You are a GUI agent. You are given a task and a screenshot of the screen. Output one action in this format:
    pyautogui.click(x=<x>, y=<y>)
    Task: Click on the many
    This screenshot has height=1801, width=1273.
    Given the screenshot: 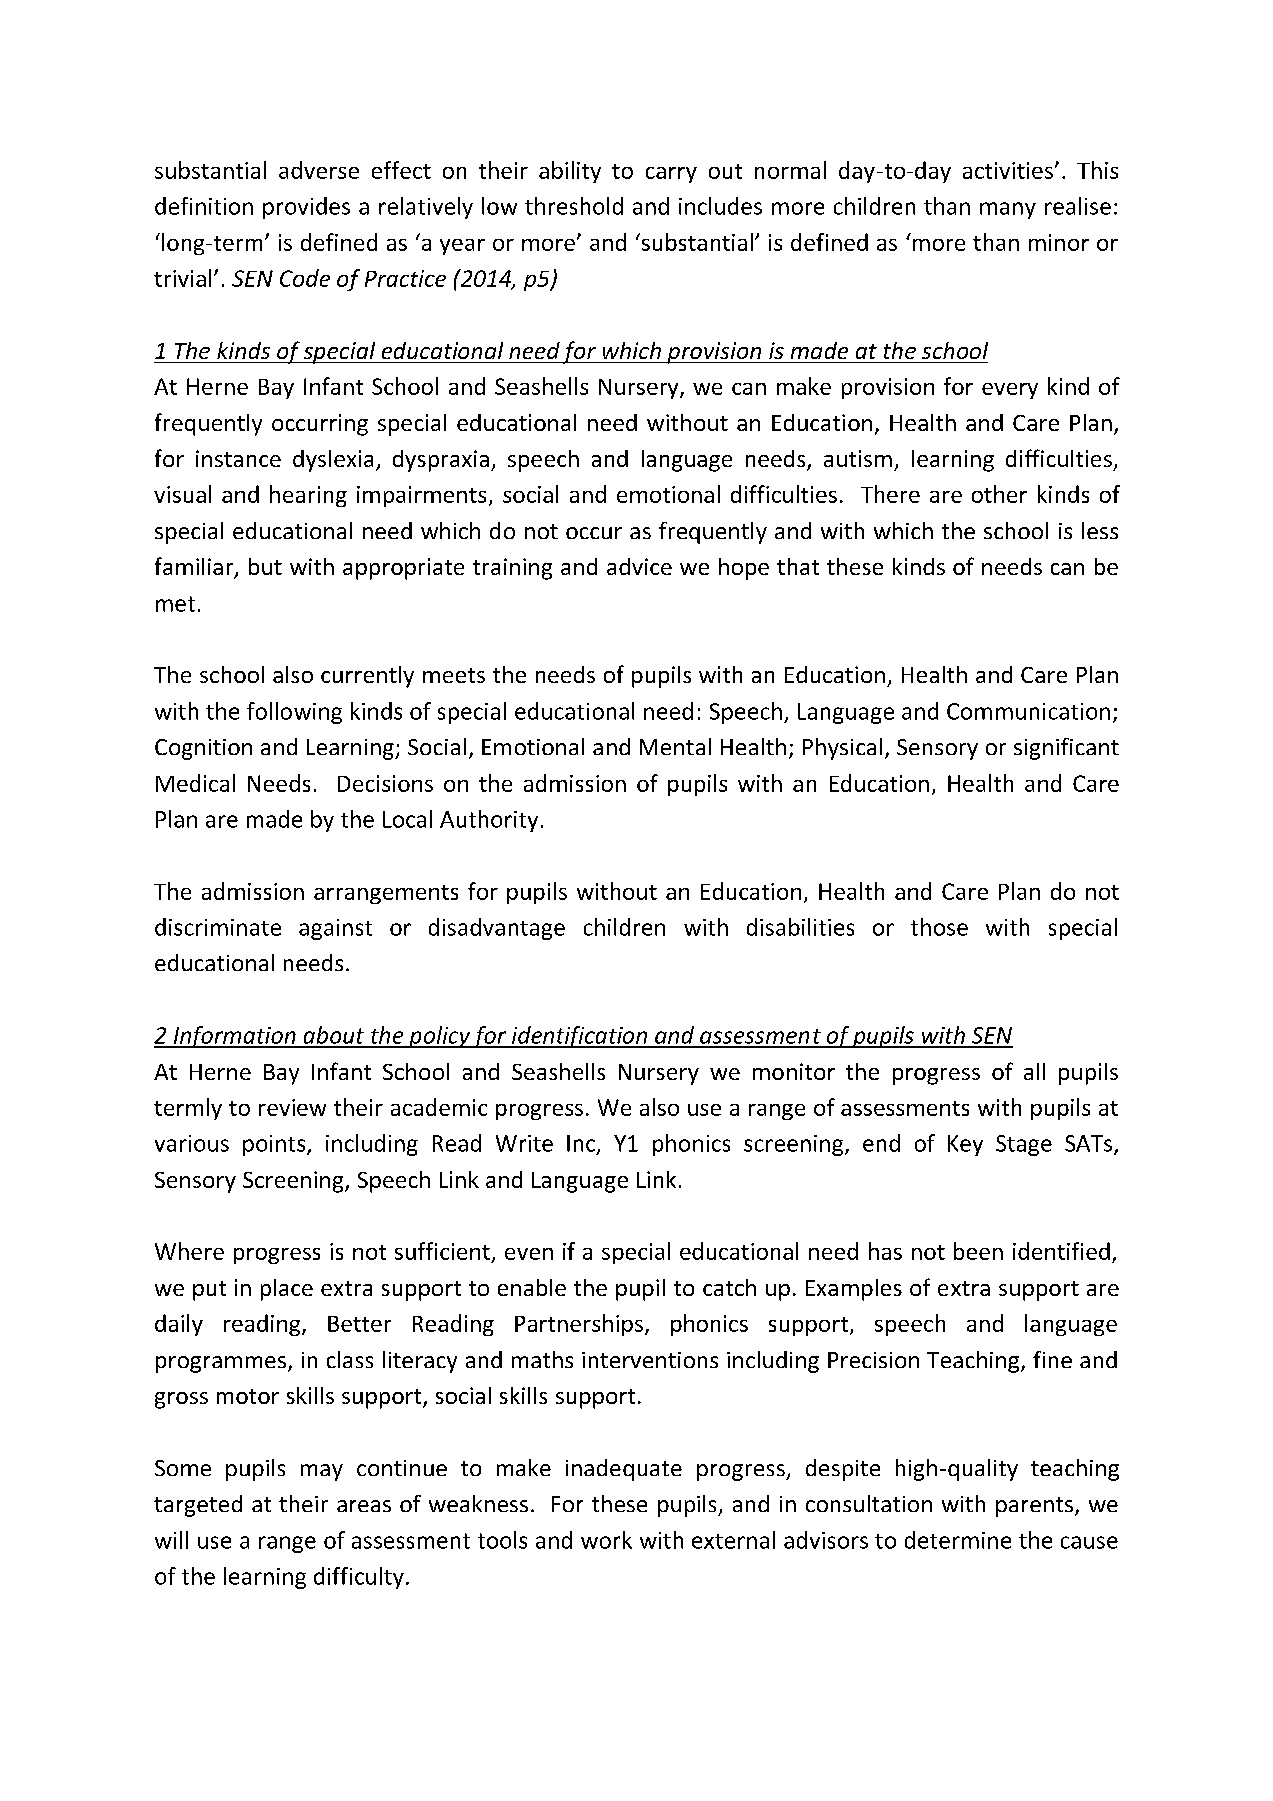 What is the action you would take?
    pyautogui.click(x=1008, y=210)
